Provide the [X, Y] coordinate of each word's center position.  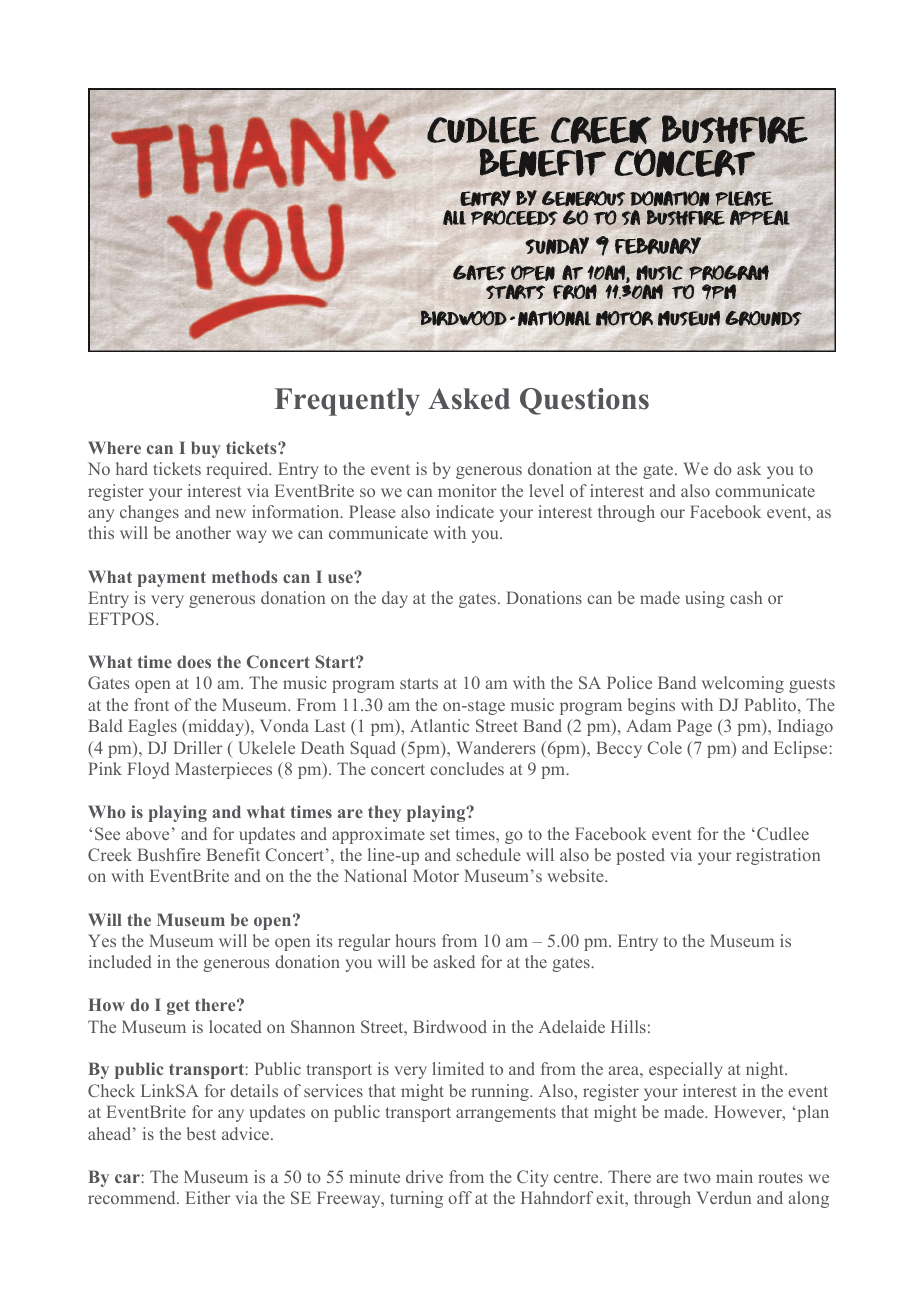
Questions [584, 401]
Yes [102, 940]
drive [424, 1176]
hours [415, 940]
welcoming [743, 684]
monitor [467, 490]
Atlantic [439, 725]
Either [207, 1197]
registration [778, 856]
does [194, 661]
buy [206, 449]
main [734, 1176]
